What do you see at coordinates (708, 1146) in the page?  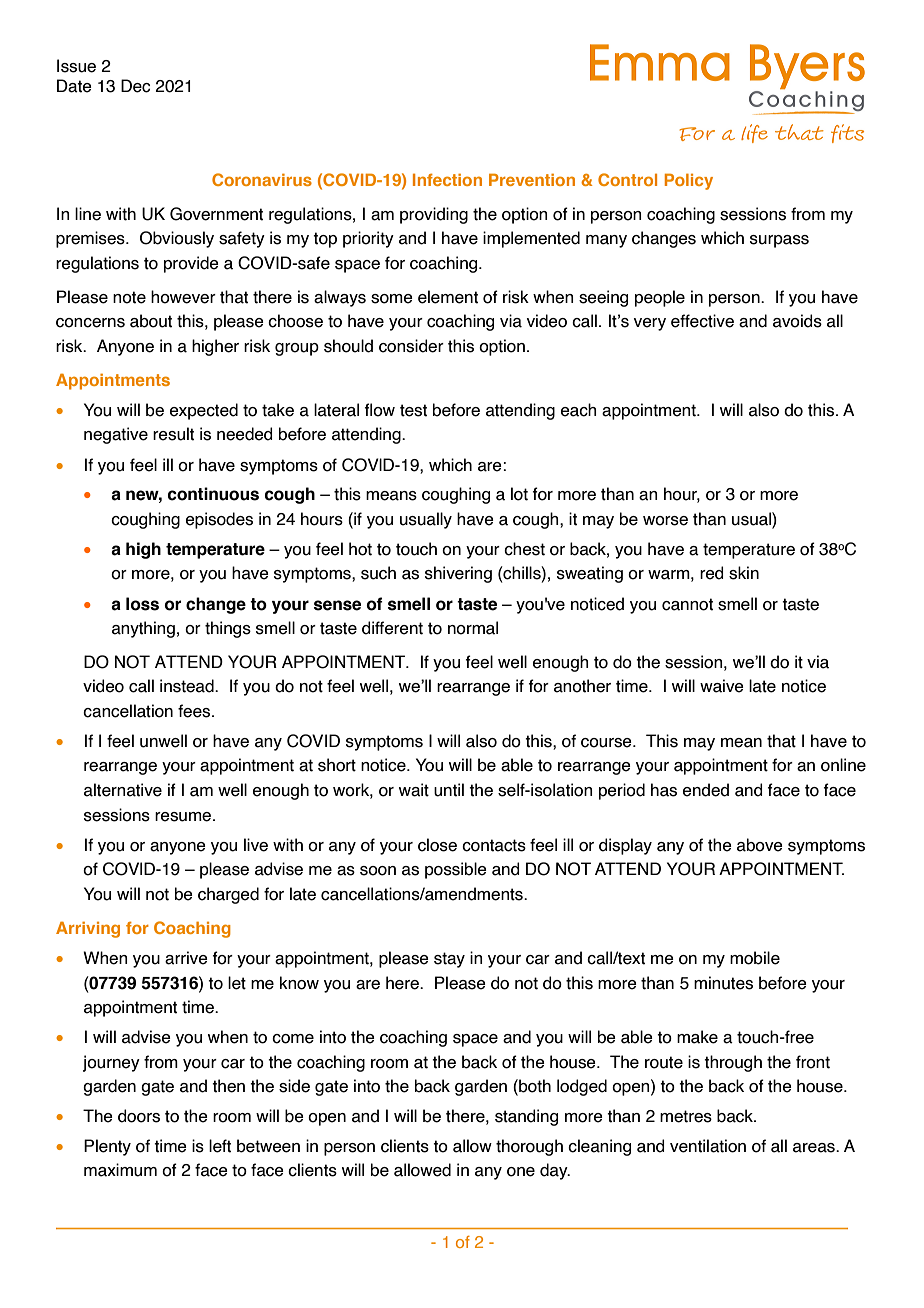 I see `ventilation` at bounding box center [708, 1146].
